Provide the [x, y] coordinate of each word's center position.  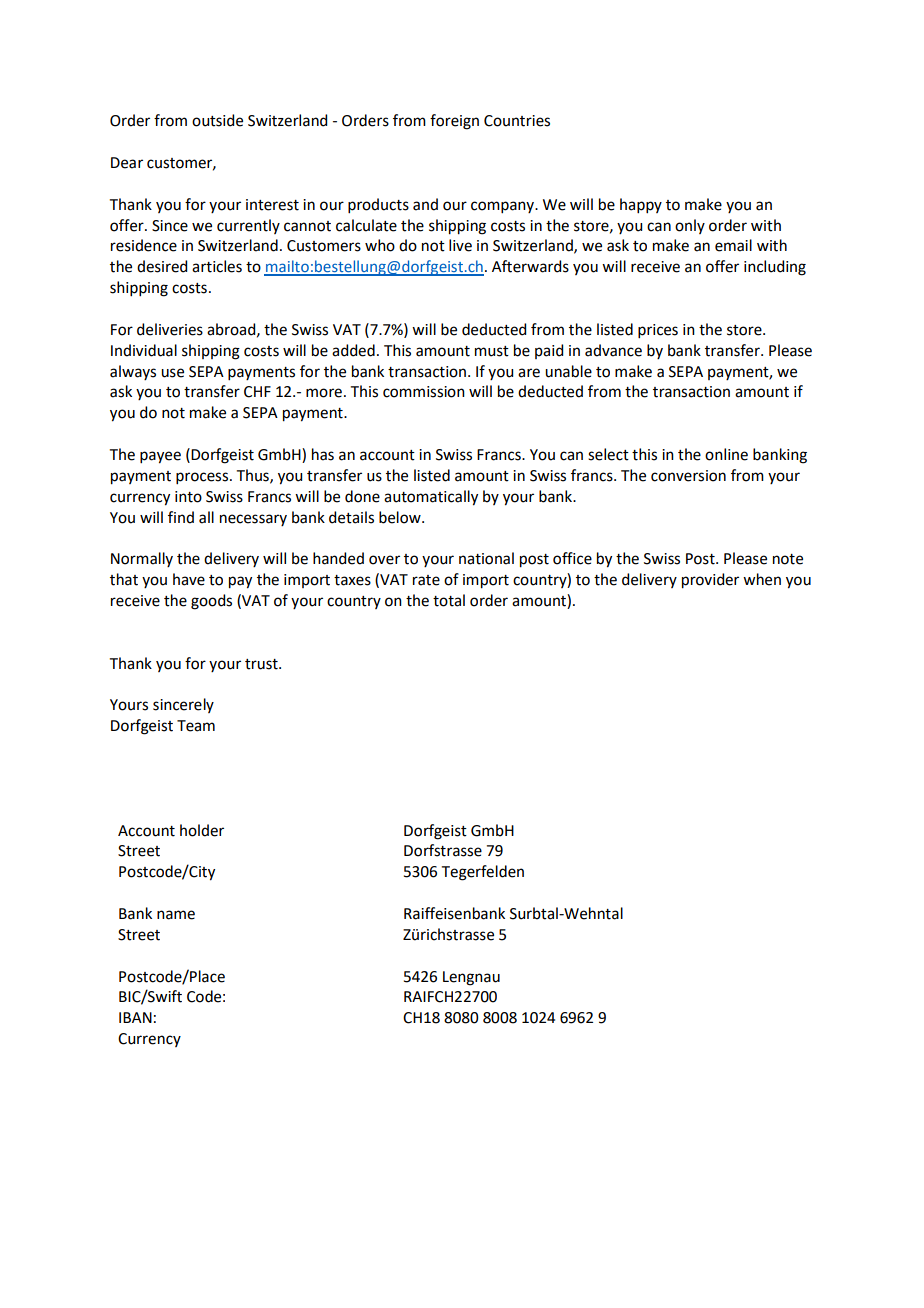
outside [217, 120]
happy [641, 205]
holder [202, 830]
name [176, 915]
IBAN [135, 1017]
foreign [454, 122]
